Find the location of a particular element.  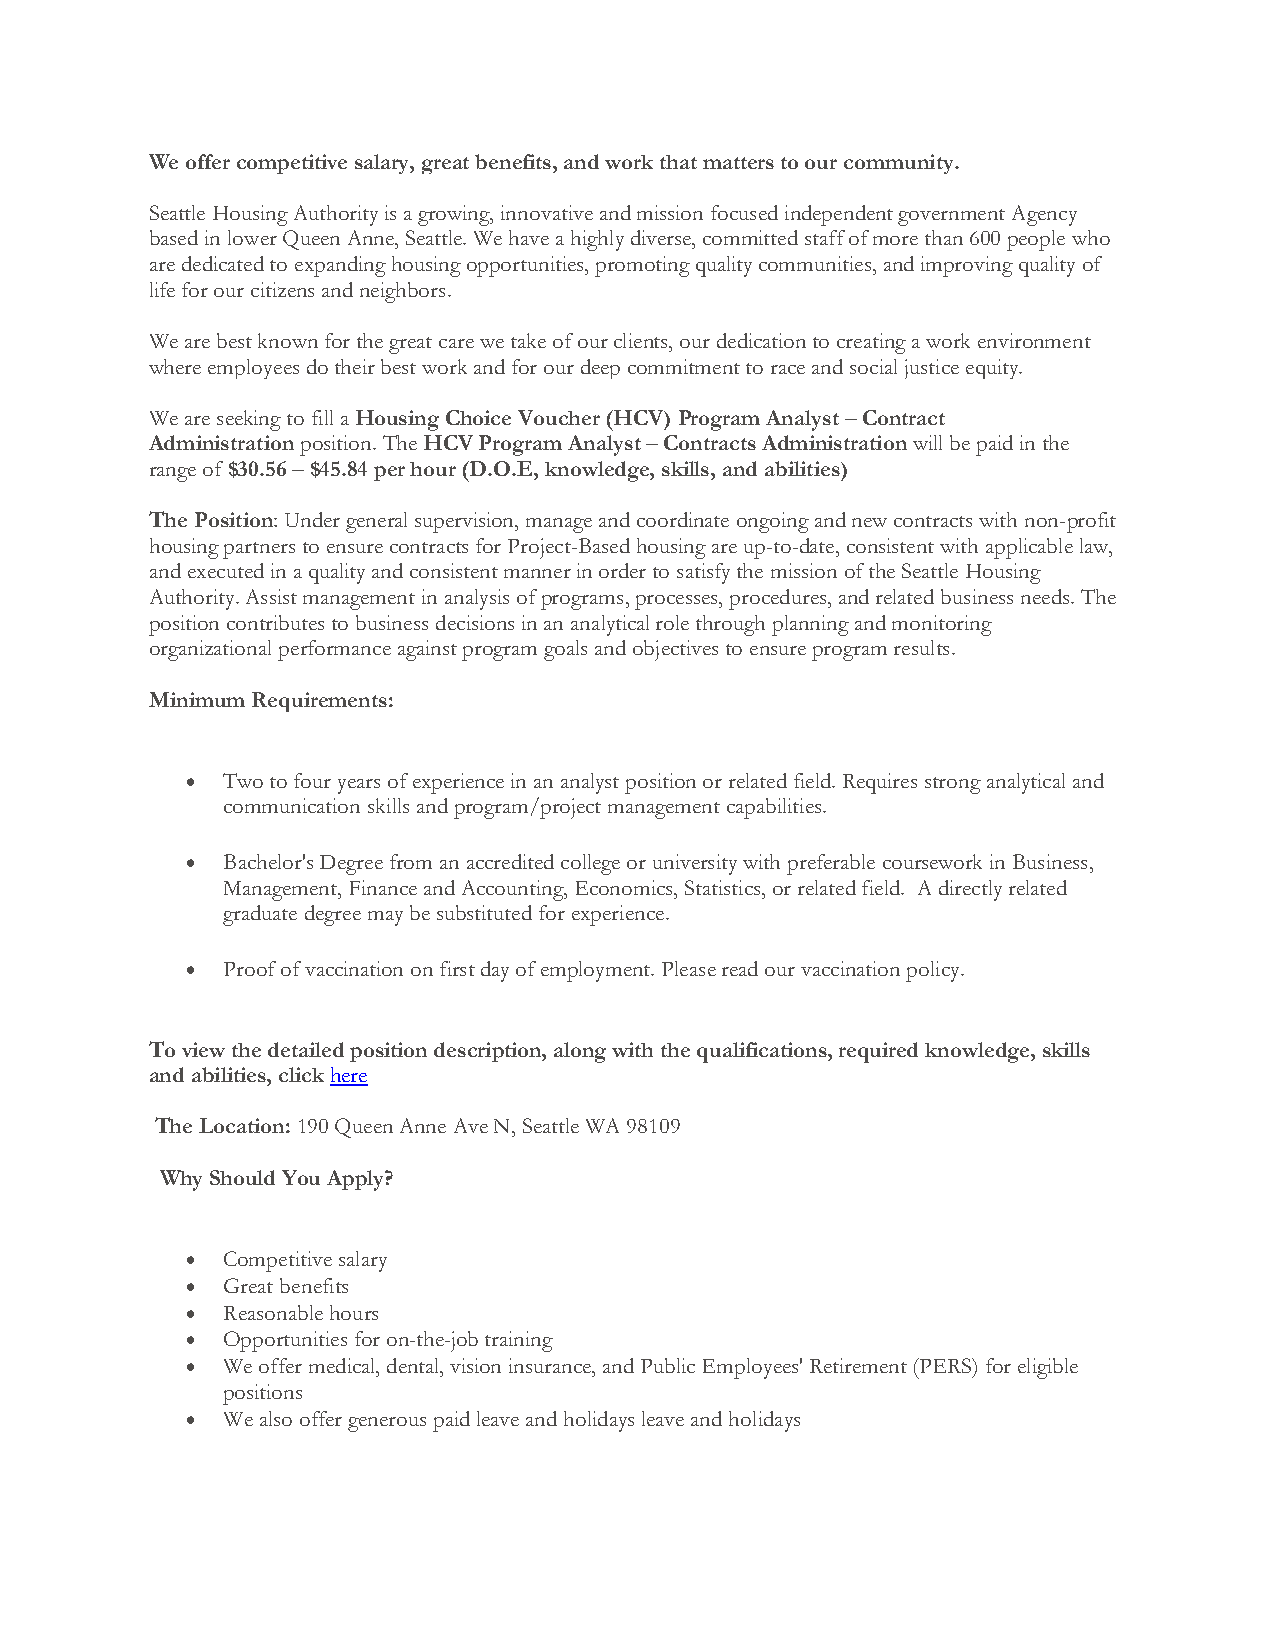

also is located at coordinates (276, 1418).
